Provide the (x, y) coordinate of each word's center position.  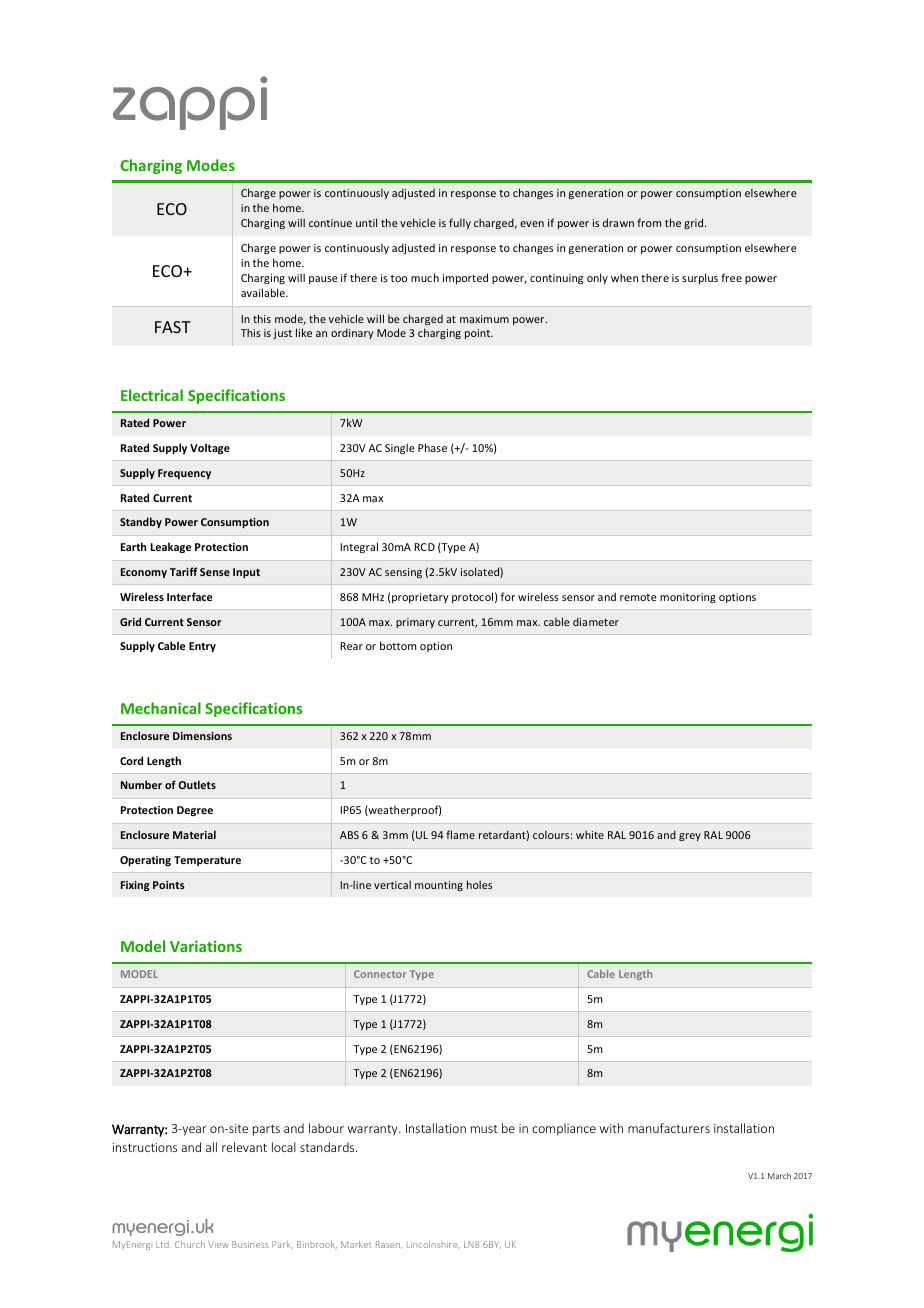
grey (690, 837)
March (779, 1176)
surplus (700, 278)
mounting (439, 886)
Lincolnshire (433, 1245)
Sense (215, 572)
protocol (472, 597)
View (218, 1244)
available (264, 292)
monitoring (688, 598)
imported (465, 278)
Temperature (207, 861)
